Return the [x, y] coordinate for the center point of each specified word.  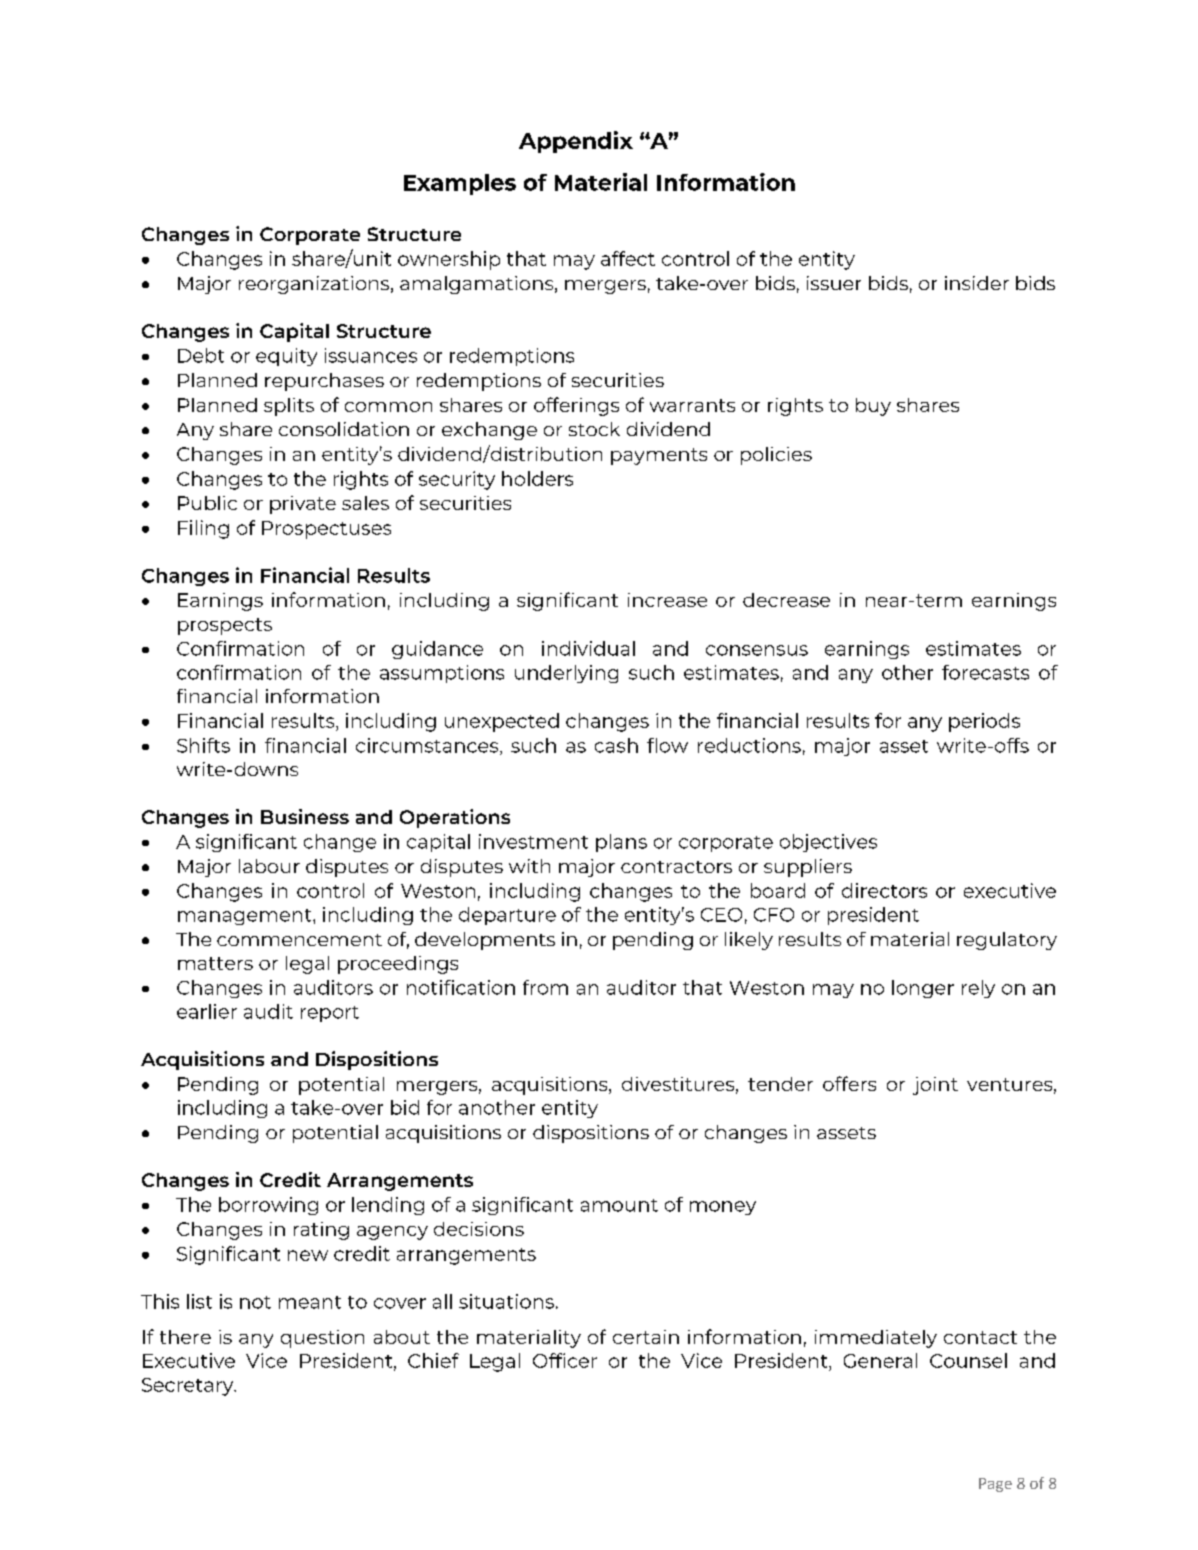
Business [305, 816]
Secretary [189, 1387]
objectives [828, 843]
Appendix [576, 142]
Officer [565, 1360]
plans [621, 843]
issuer [834, 283]
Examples [460, 184]
